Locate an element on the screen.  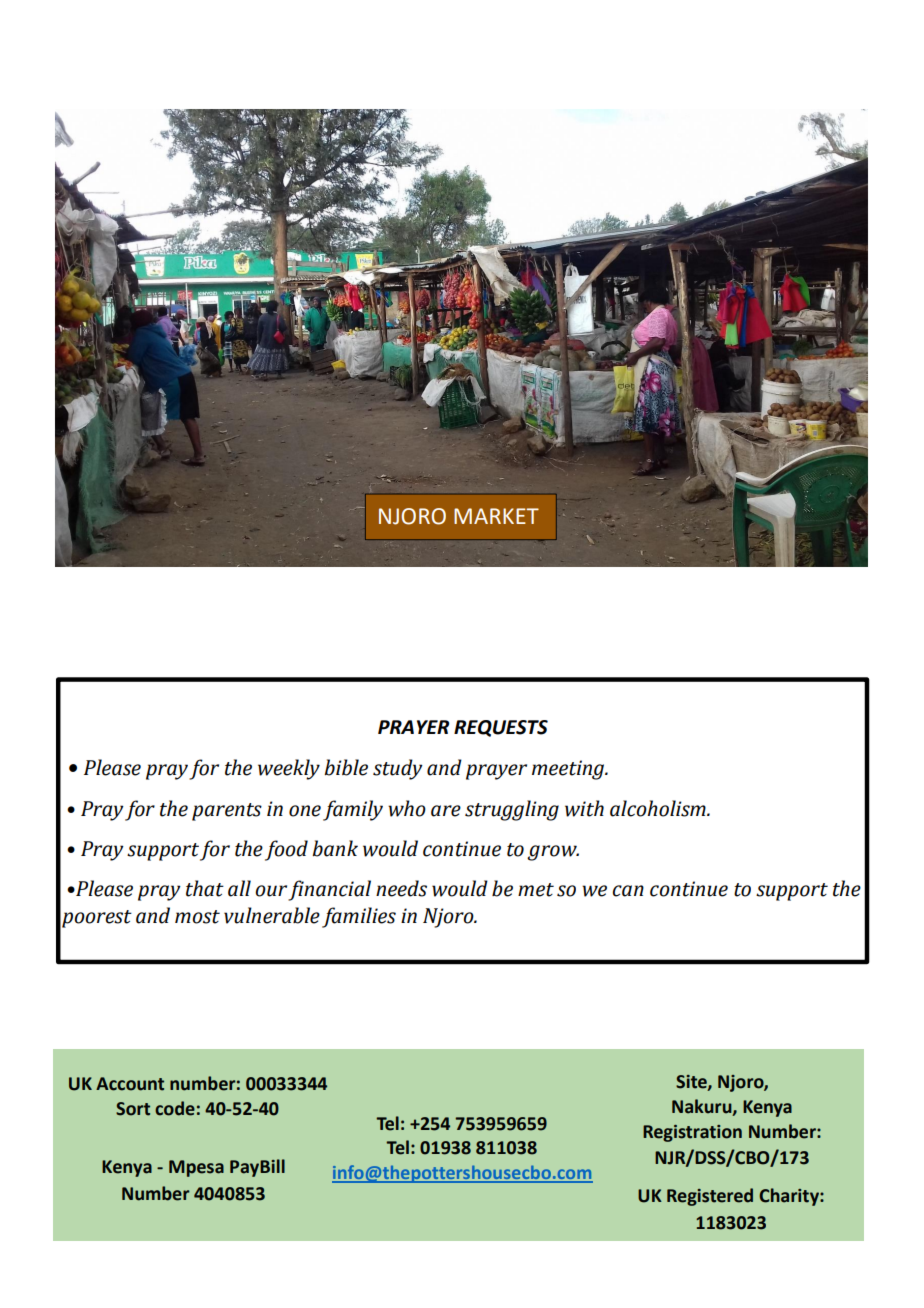
Registration is located at coordinates (692, 1133).
